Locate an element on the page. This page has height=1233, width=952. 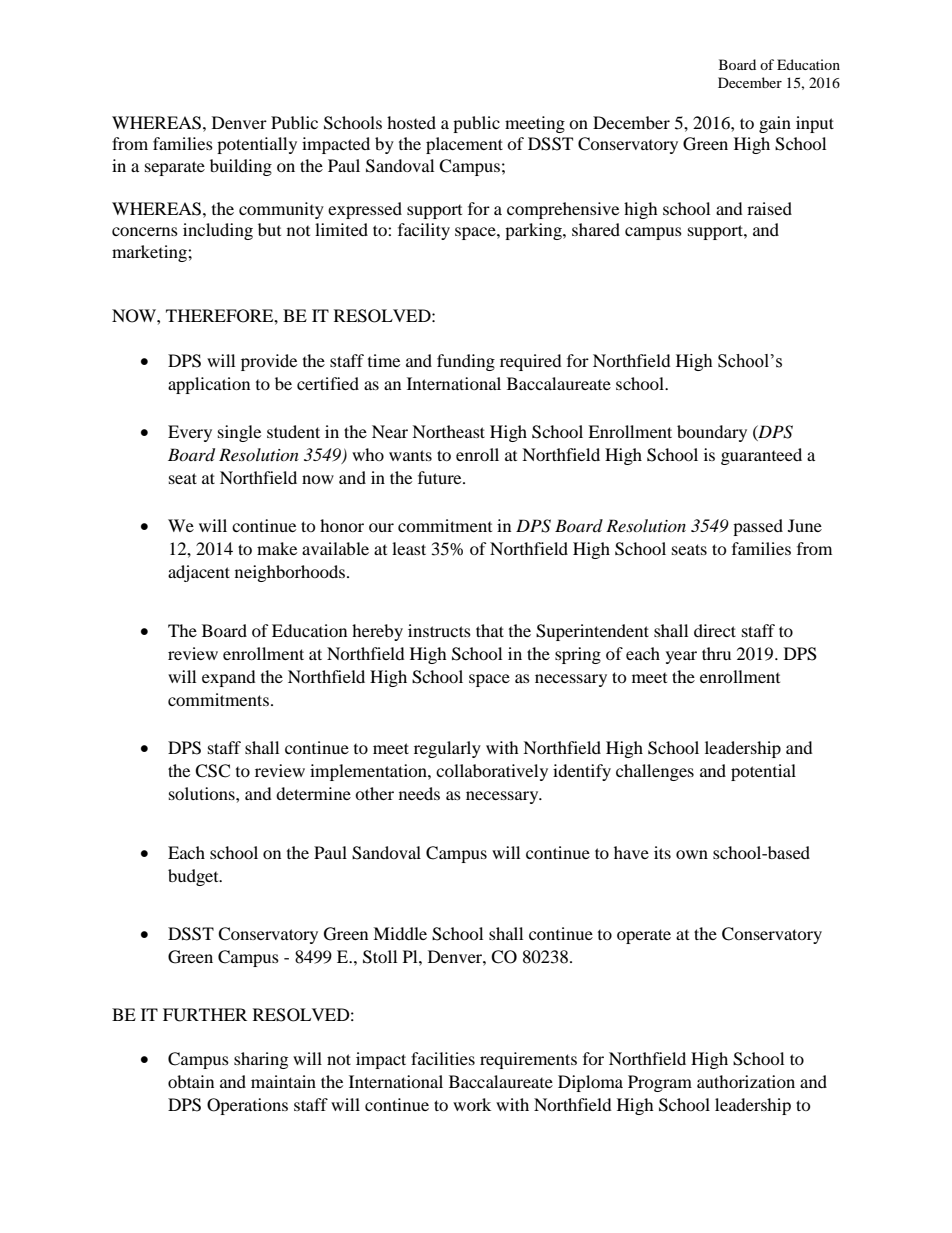
collaboratively is located at coordinates (492, 772).
